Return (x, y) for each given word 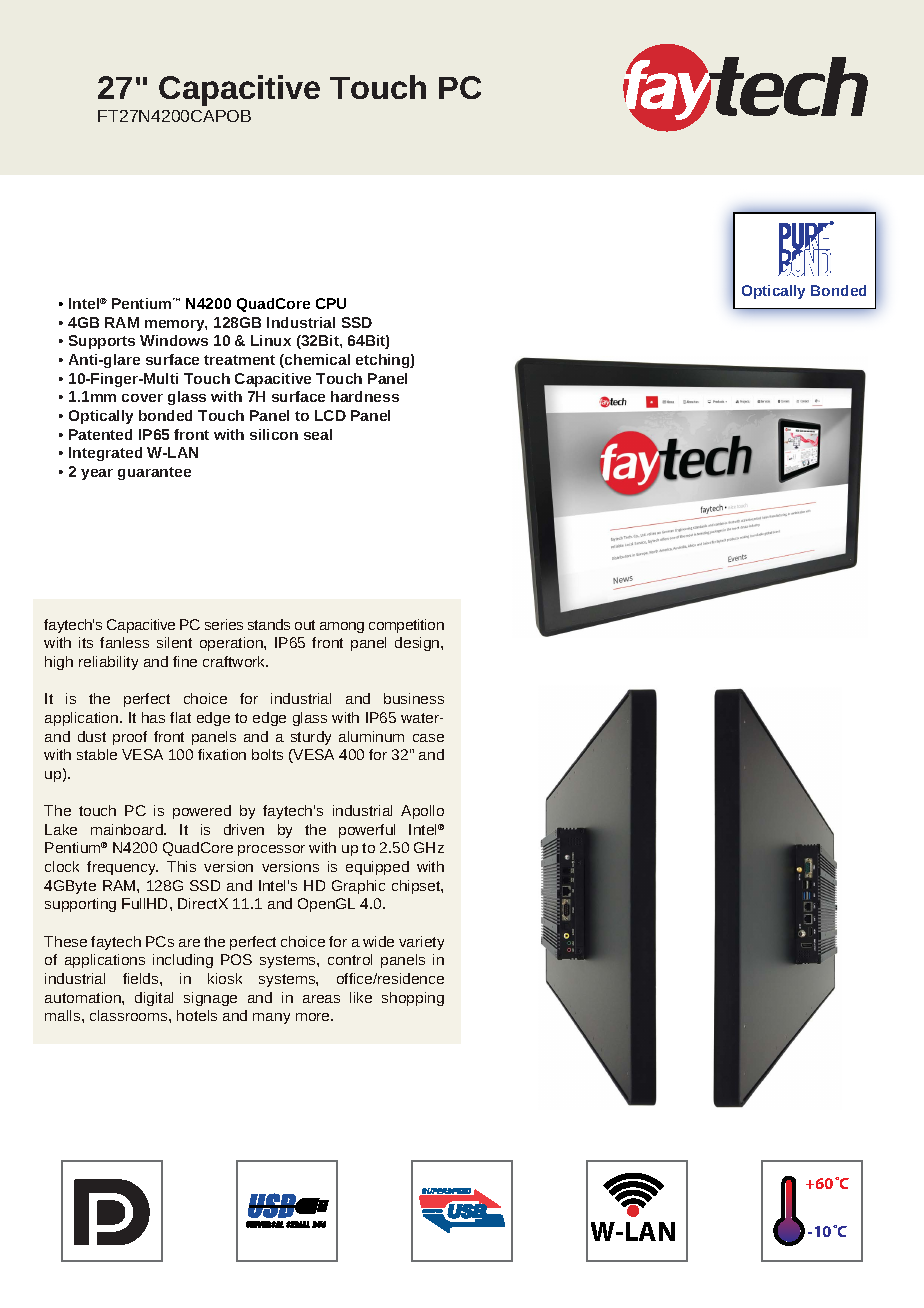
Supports (102, 342)
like (361, 997)
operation (232, 644)
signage (210, 999)
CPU (331, 303)
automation (84, 997)
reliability (108, 663)
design (418, 644)
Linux (271, 340)
